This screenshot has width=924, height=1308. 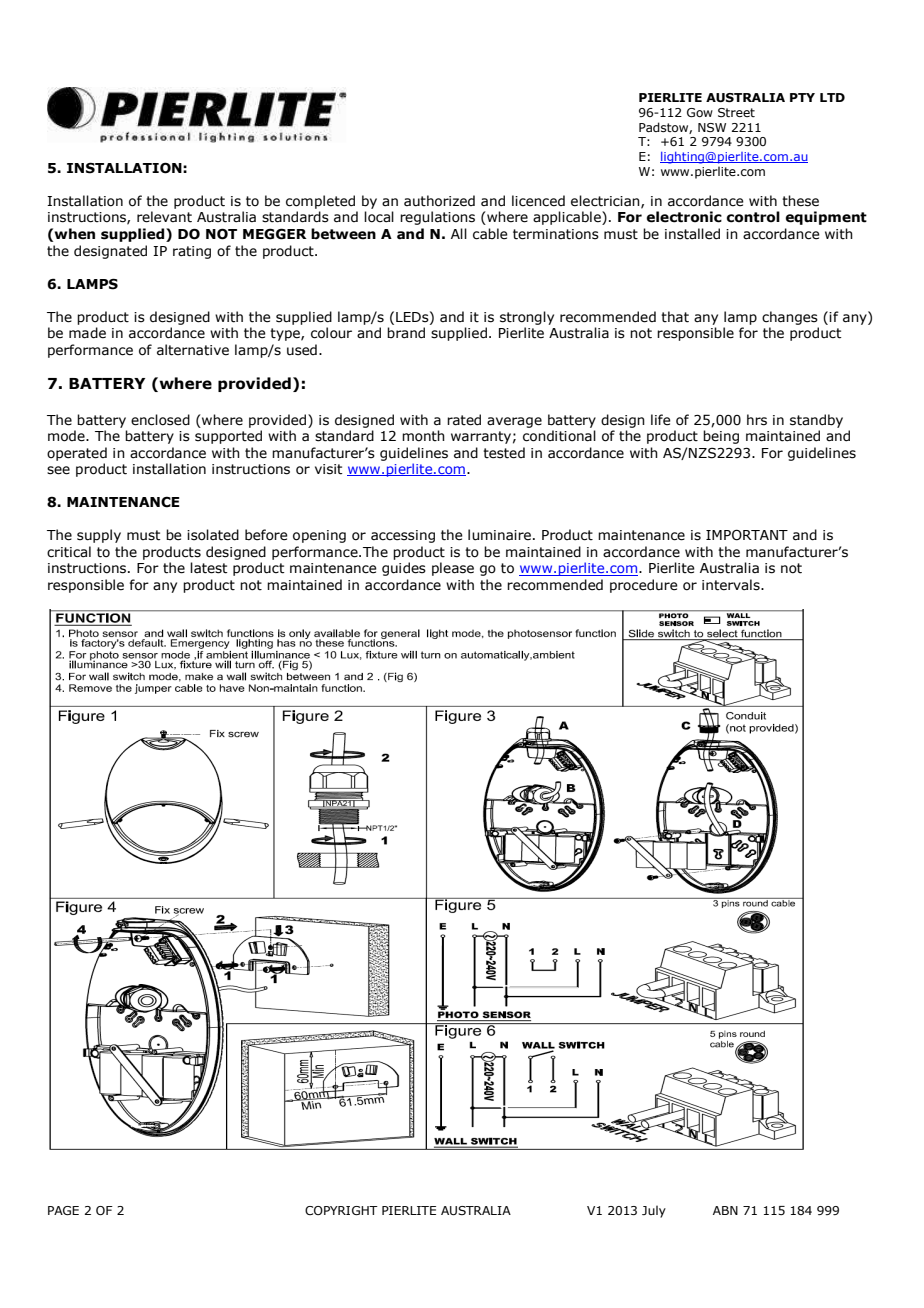 I want to click on intervals, so click(x=732, y=585).
